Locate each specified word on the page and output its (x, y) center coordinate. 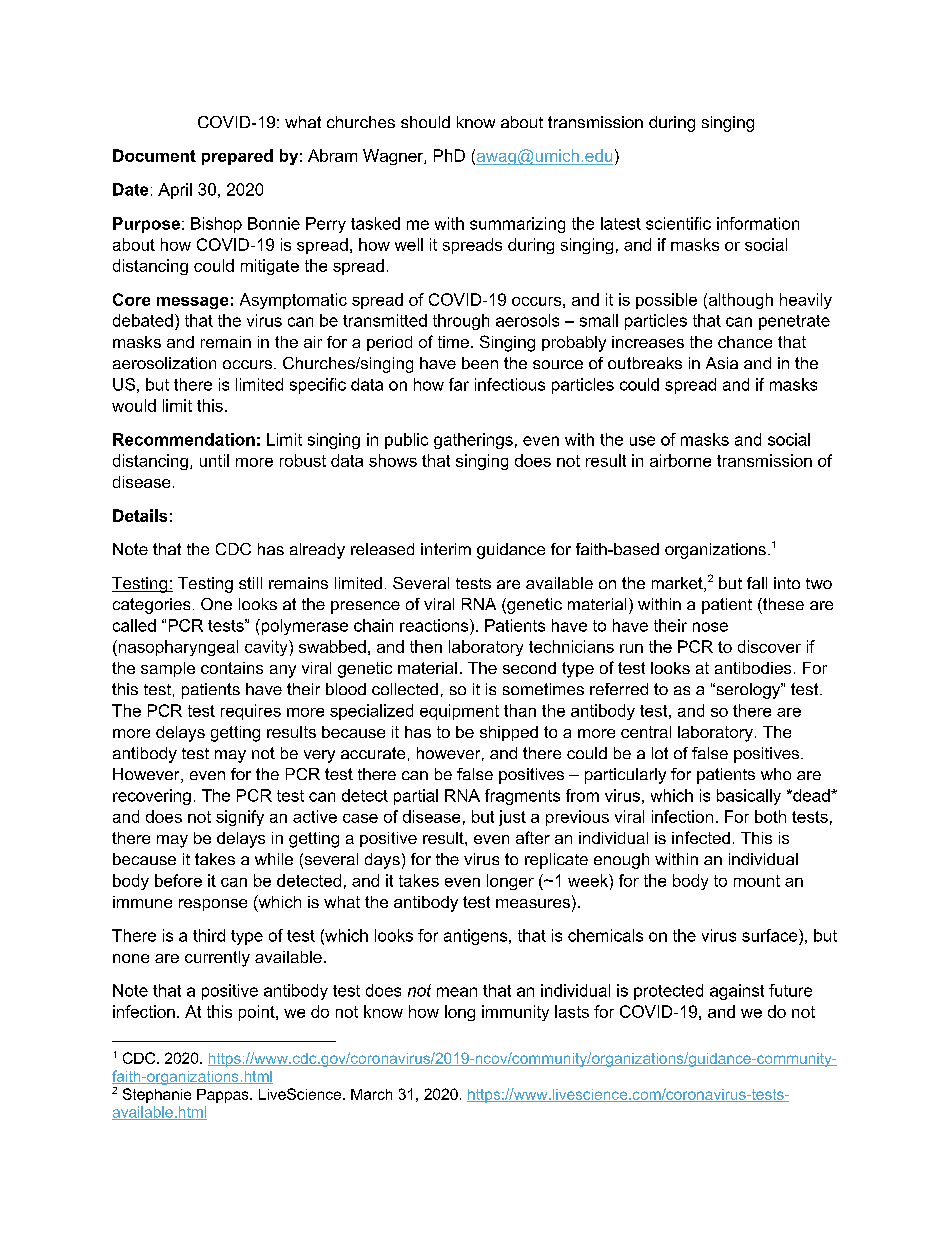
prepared (237, 157)
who (776, 774)
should (425, 122)
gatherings (473, 441)
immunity (515, 1013)
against (737, 992)
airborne (680, 460)
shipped (509, 733)
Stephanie (157, 1095)
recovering (152, 797)
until (214, 460)
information (758, 223)
